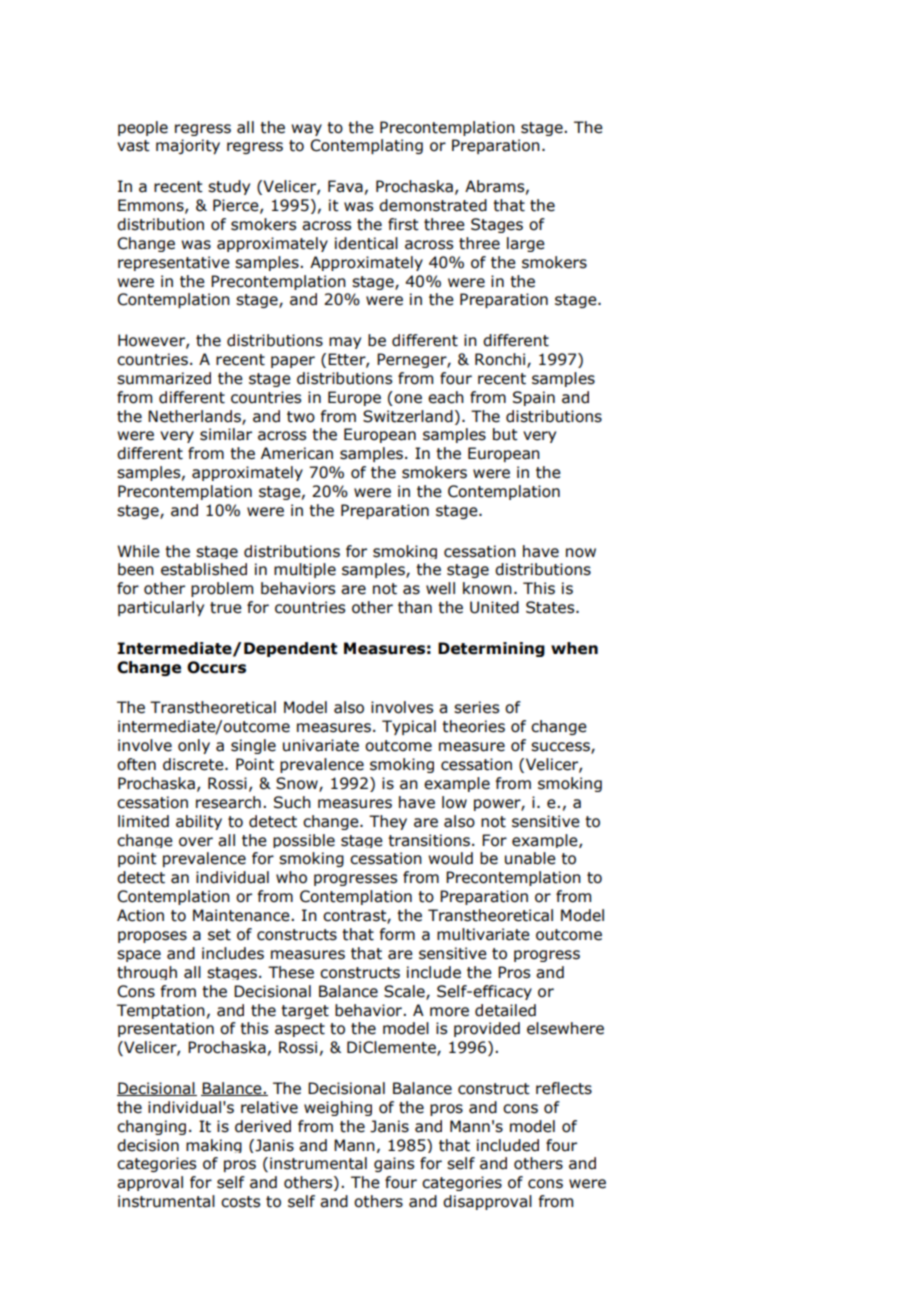 This page has width=924, height=1308. I want to click on Determining, so click(491, 649).
